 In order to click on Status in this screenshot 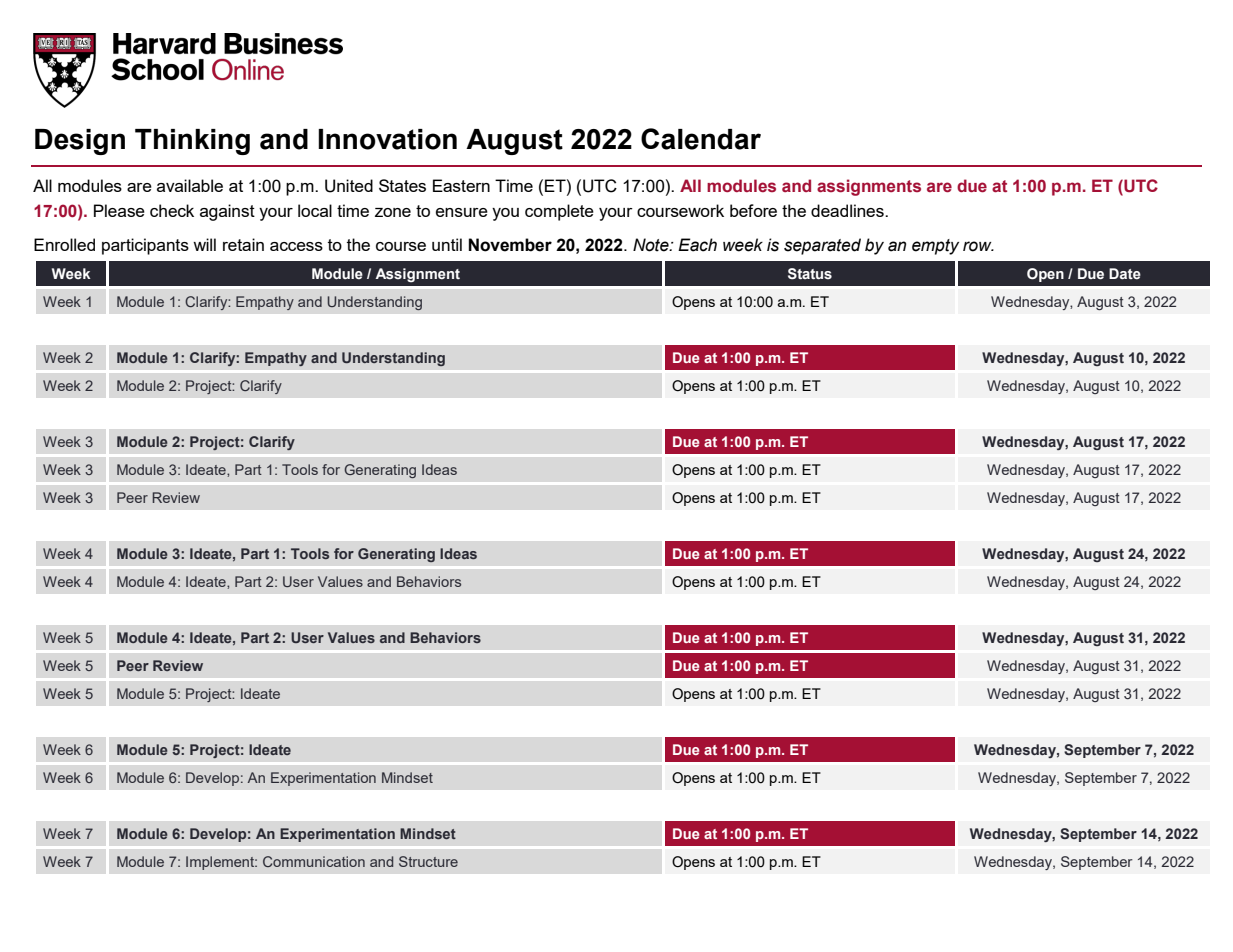, I will do `click(810, 274)`.
